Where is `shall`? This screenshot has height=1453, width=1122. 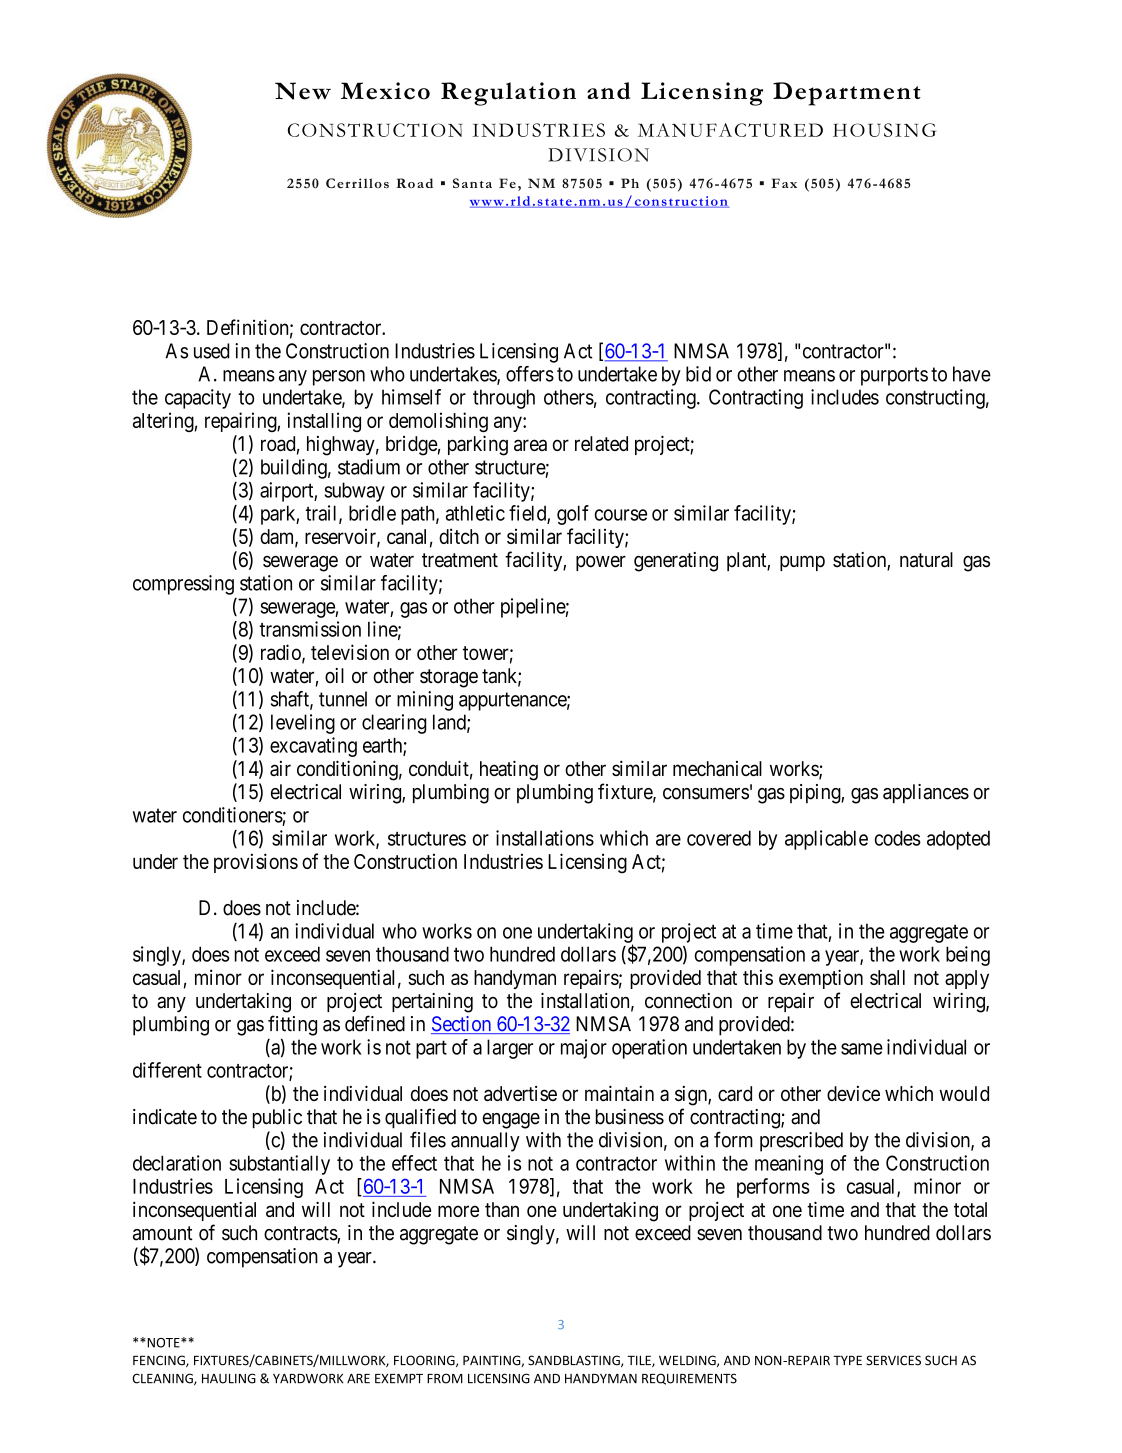
shall is located at coordinates (887, 977).
